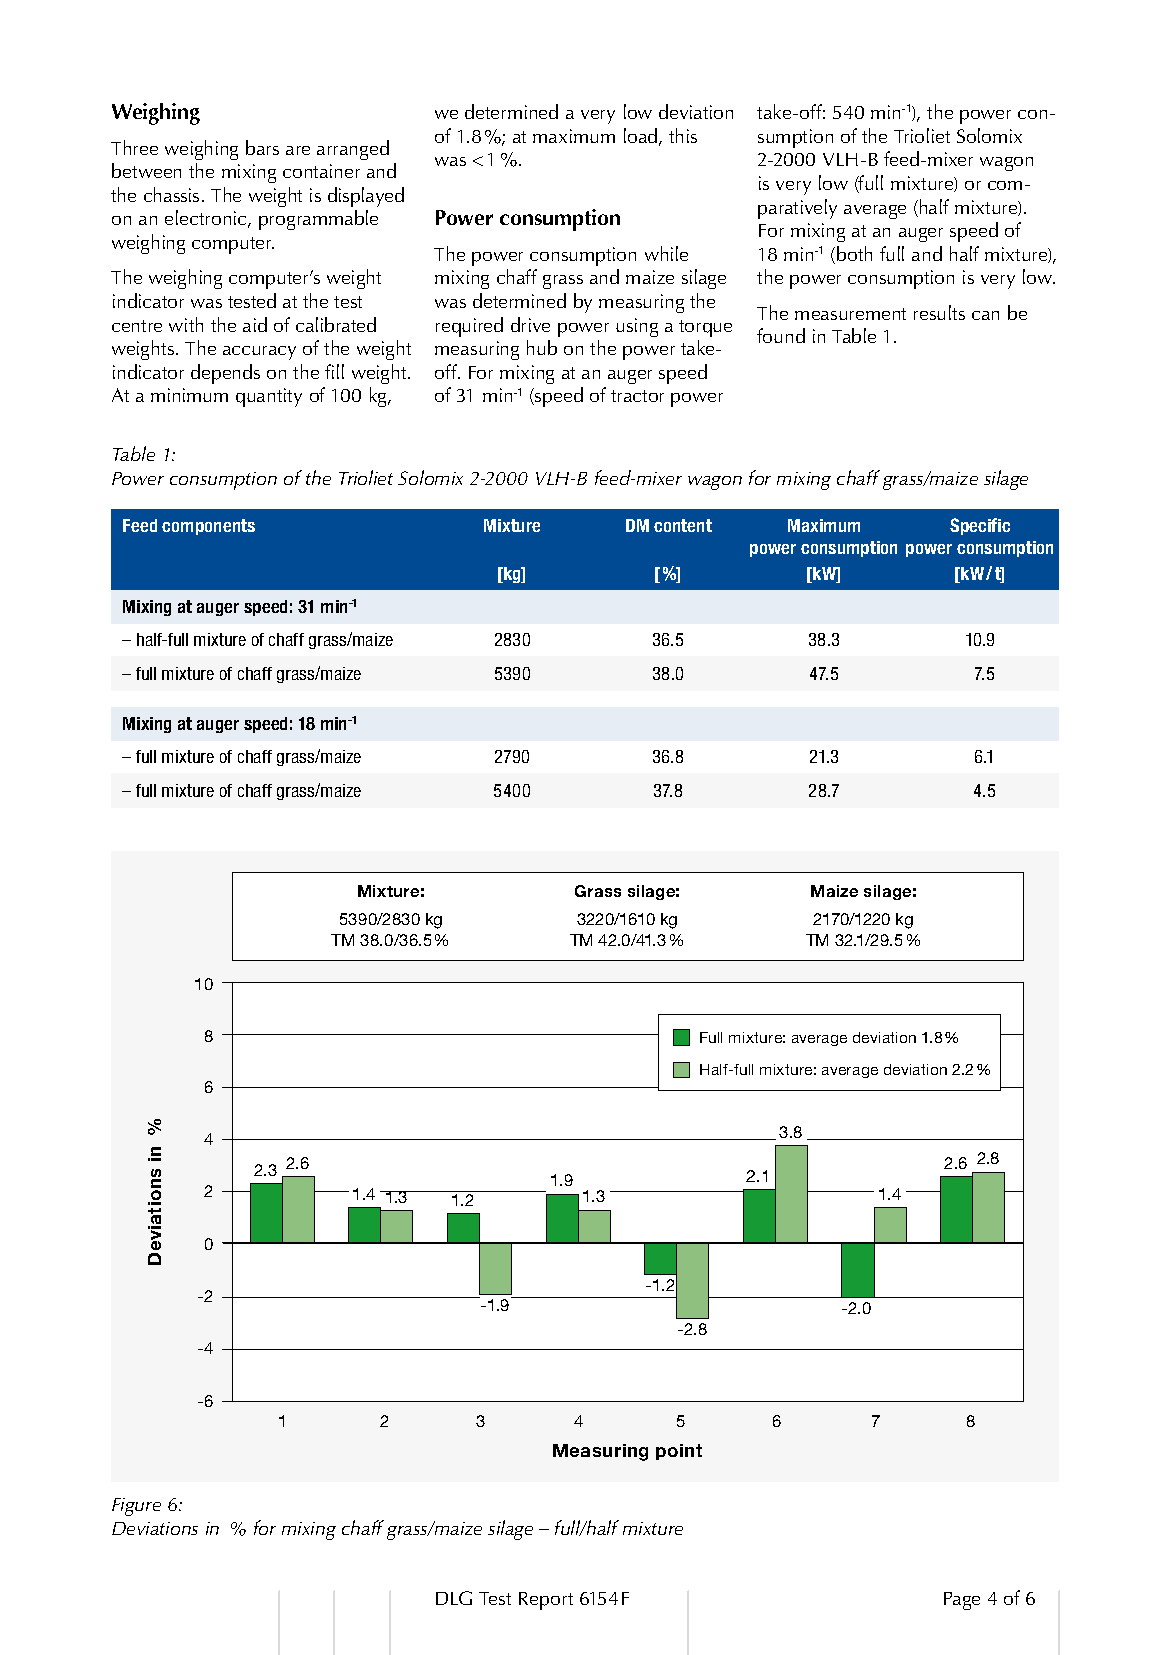  What do you see at coordinates (683, 525) in the page?
I see `content` at bounding box center [683, 525].
